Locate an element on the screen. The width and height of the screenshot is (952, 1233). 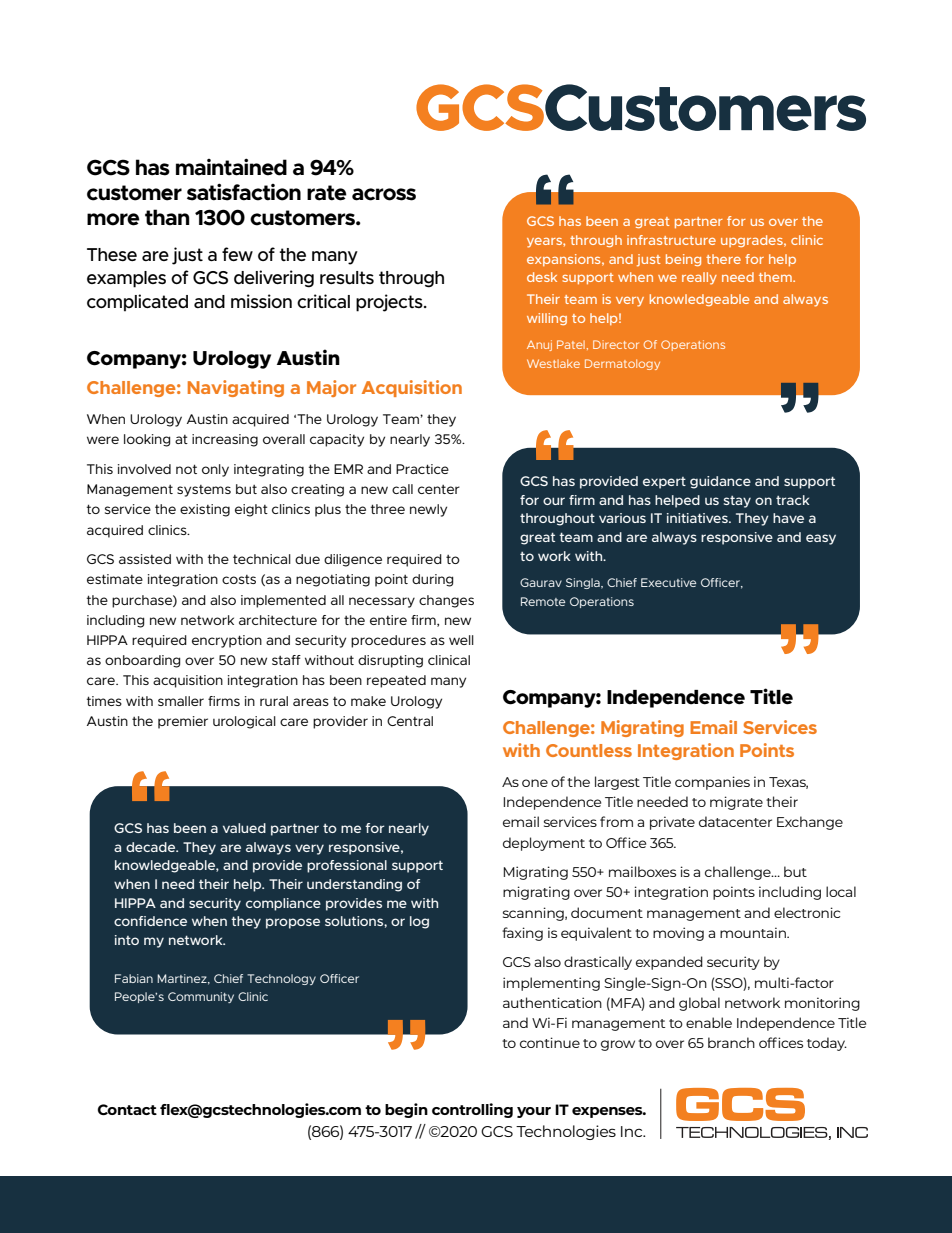
there is located at coordinates (723, 259).
